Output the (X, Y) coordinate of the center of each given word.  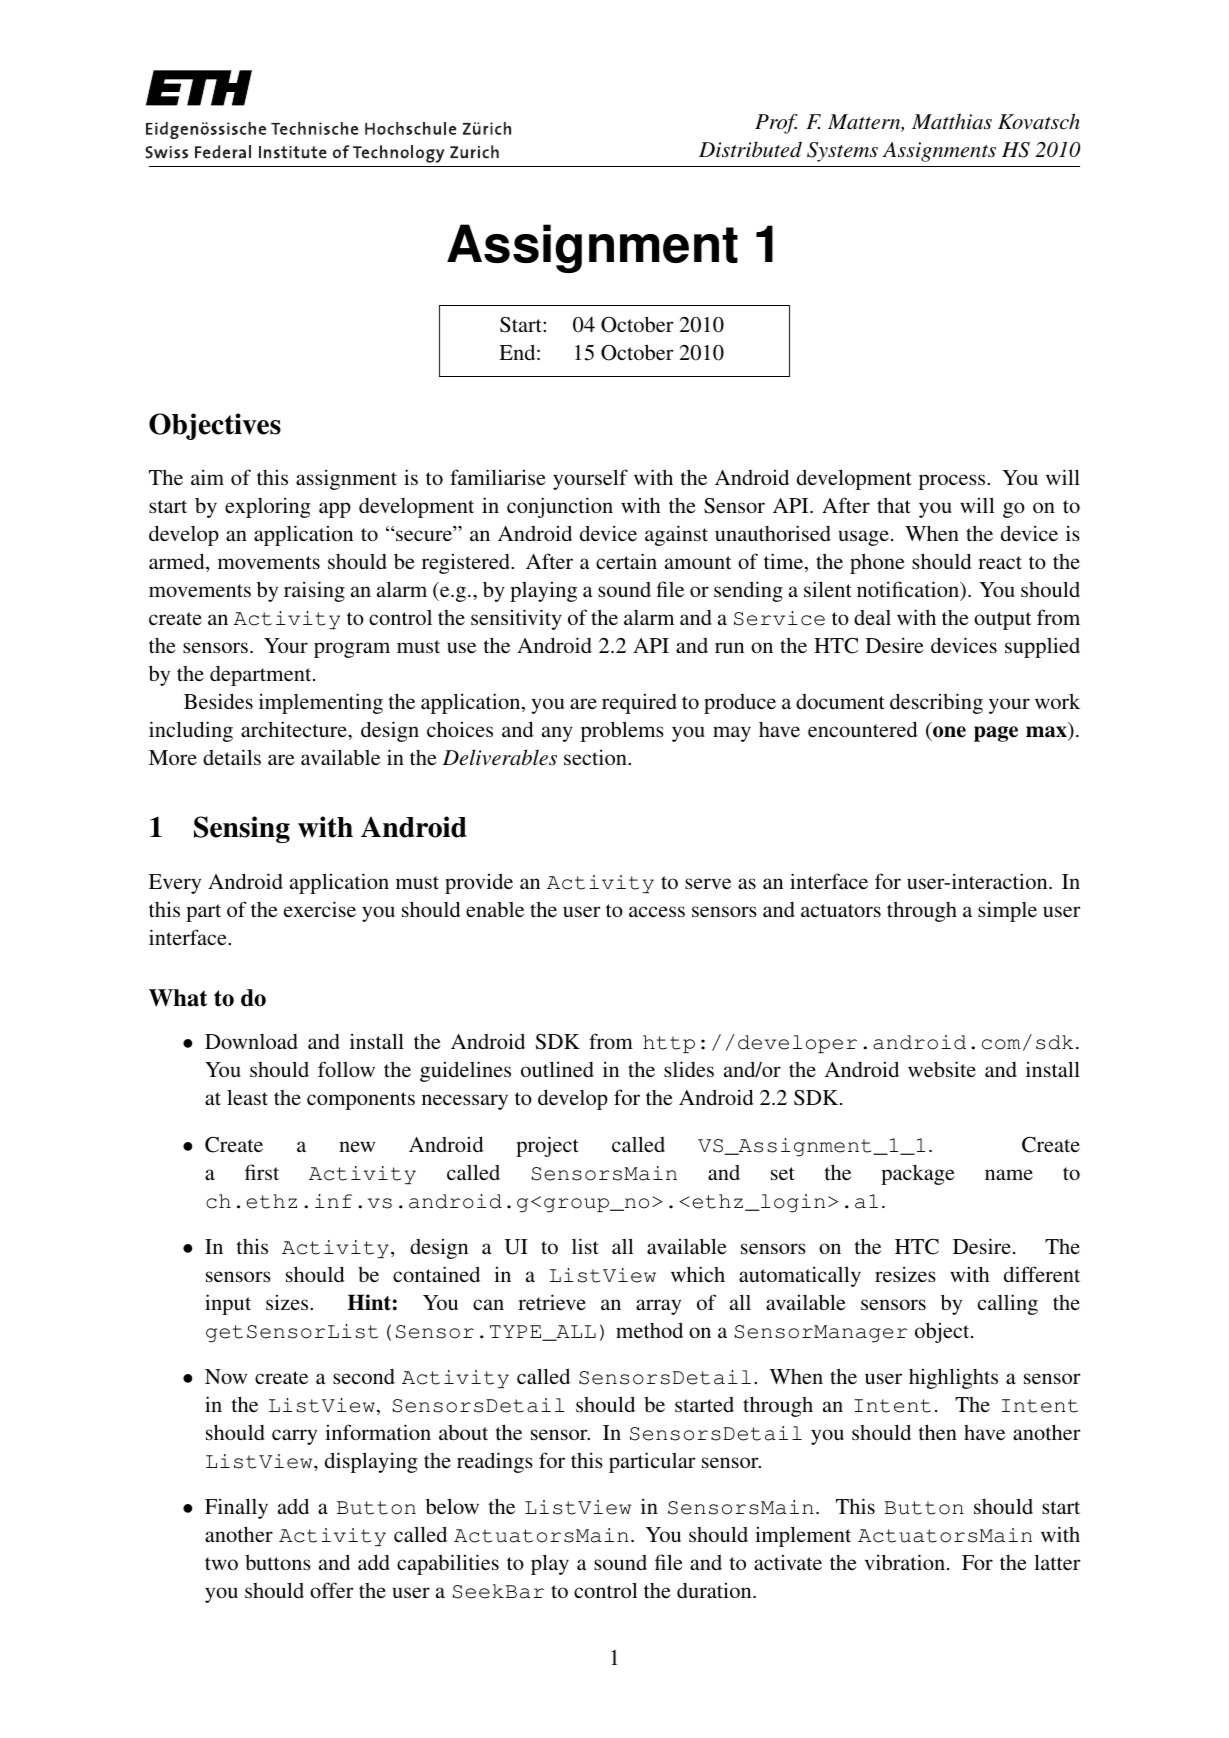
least (247, 1097)
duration (715, 1590)
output (1003, 621)
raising (314, 591)
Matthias (952, 121)
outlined (557, 1069)
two (221, 1563)
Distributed (750, 149)
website (942, 1069)
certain (626, 561)
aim (207, 477)
